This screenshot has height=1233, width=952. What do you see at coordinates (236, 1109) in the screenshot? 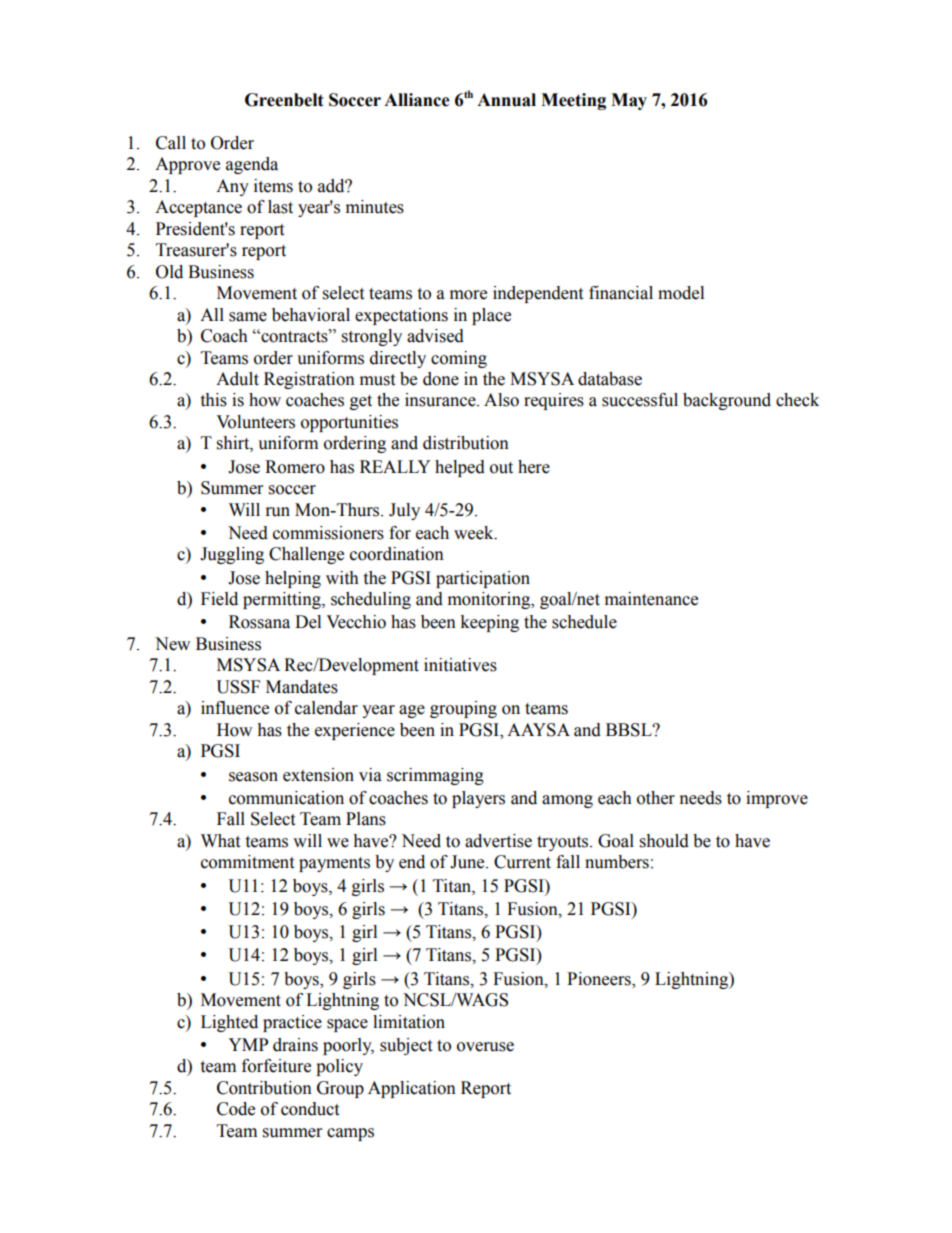
I see `Code` at bounding box center [236, 1109].
